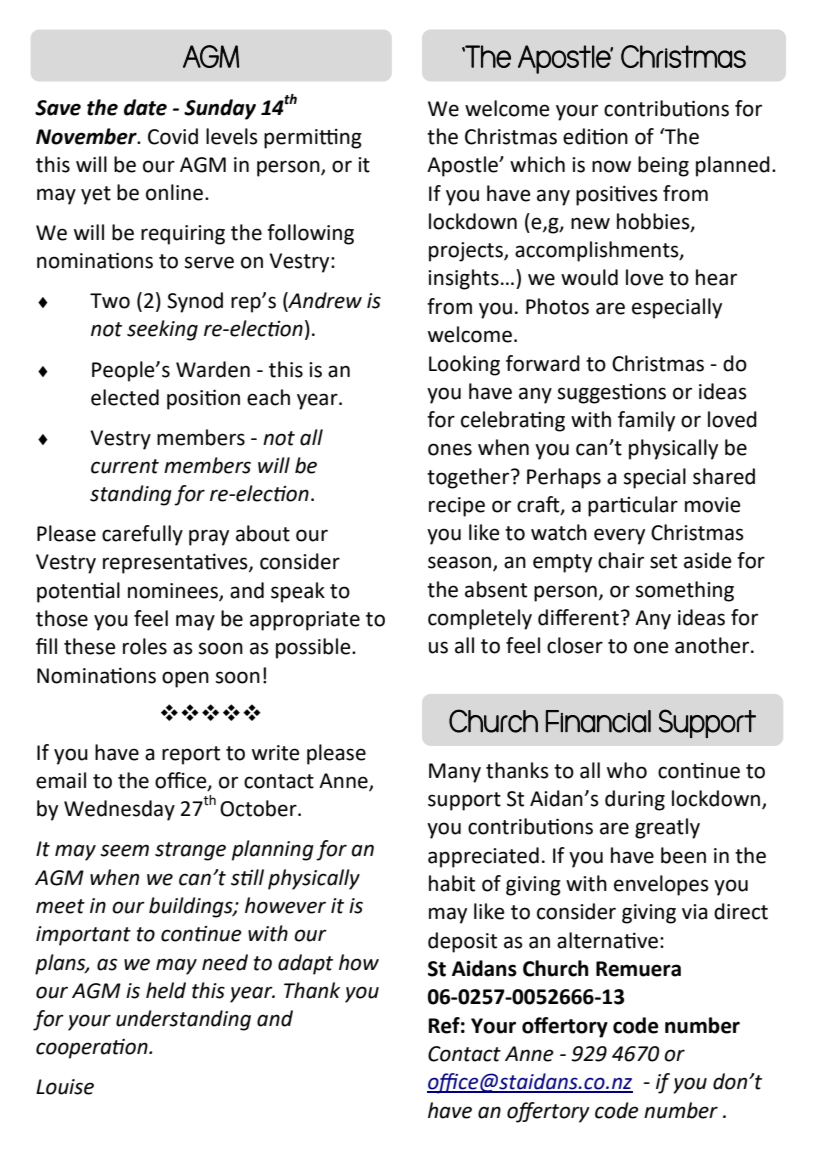  I want to click on family, so click(646, 421).
